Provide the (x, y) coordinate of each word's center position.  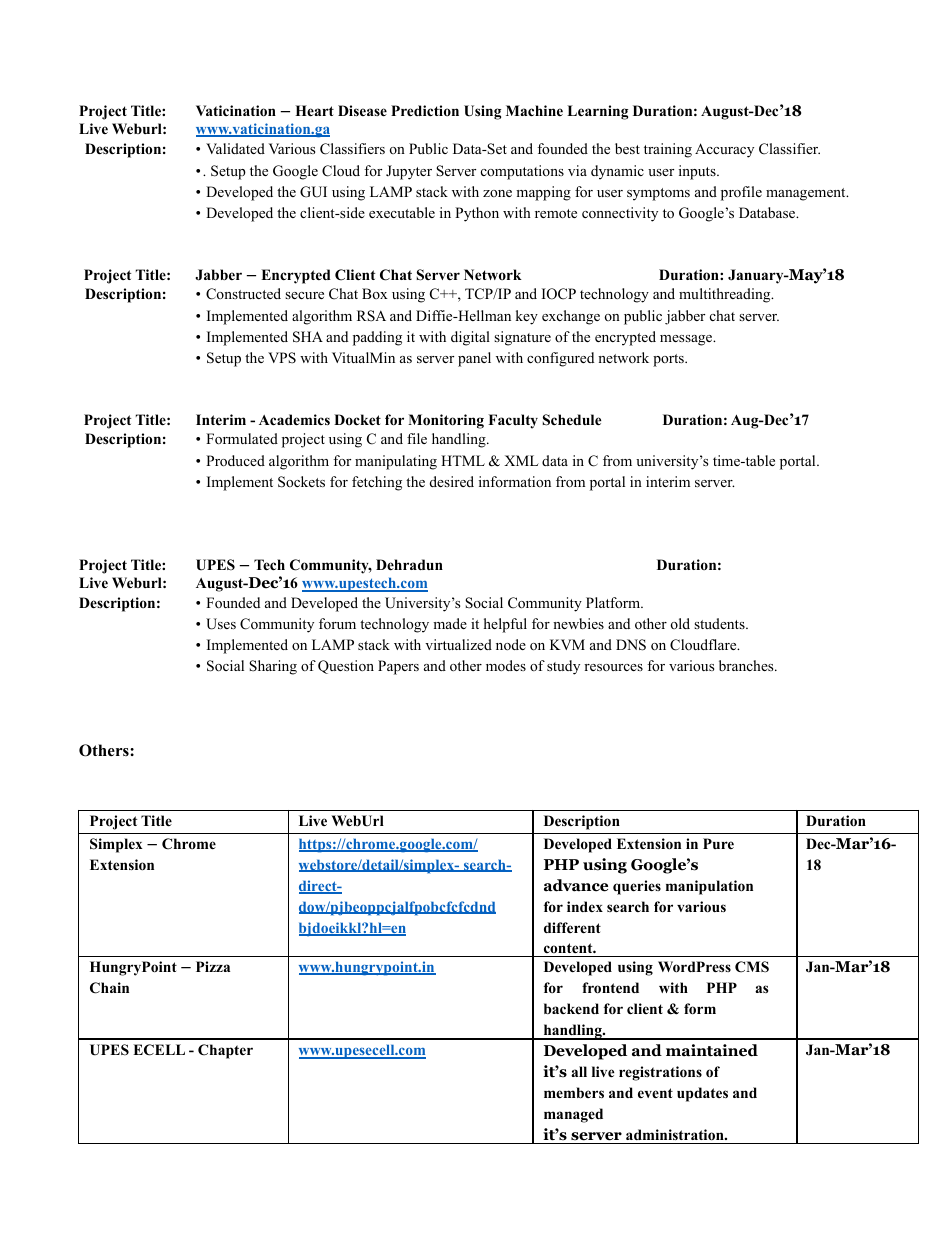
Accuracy (724, 150)
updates (702, 1094)
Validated (235, 148)
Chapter (225, 1051)
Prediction (425, 110)
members (574, 1092)
